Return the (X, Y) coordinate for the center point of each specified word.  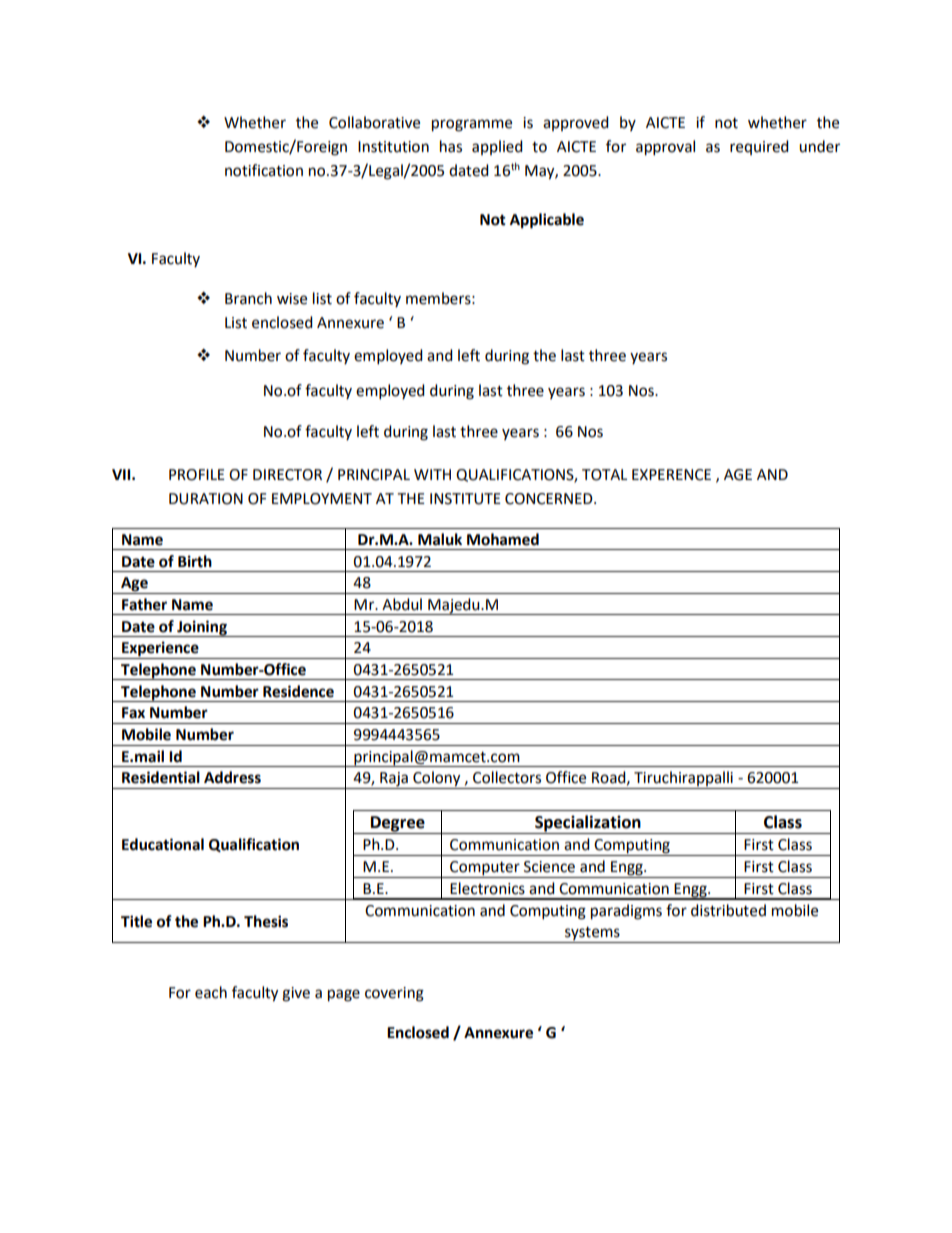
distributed (728, 910)
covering (394, 994)
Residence (298, 691)
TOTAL (604, 475)
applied (497, 147)
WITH (432, 474)
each (211, 992)
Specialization (588, 824)
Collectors (507, 777)
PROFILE (197, 475)
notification (264, 170)
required (759, 147)
